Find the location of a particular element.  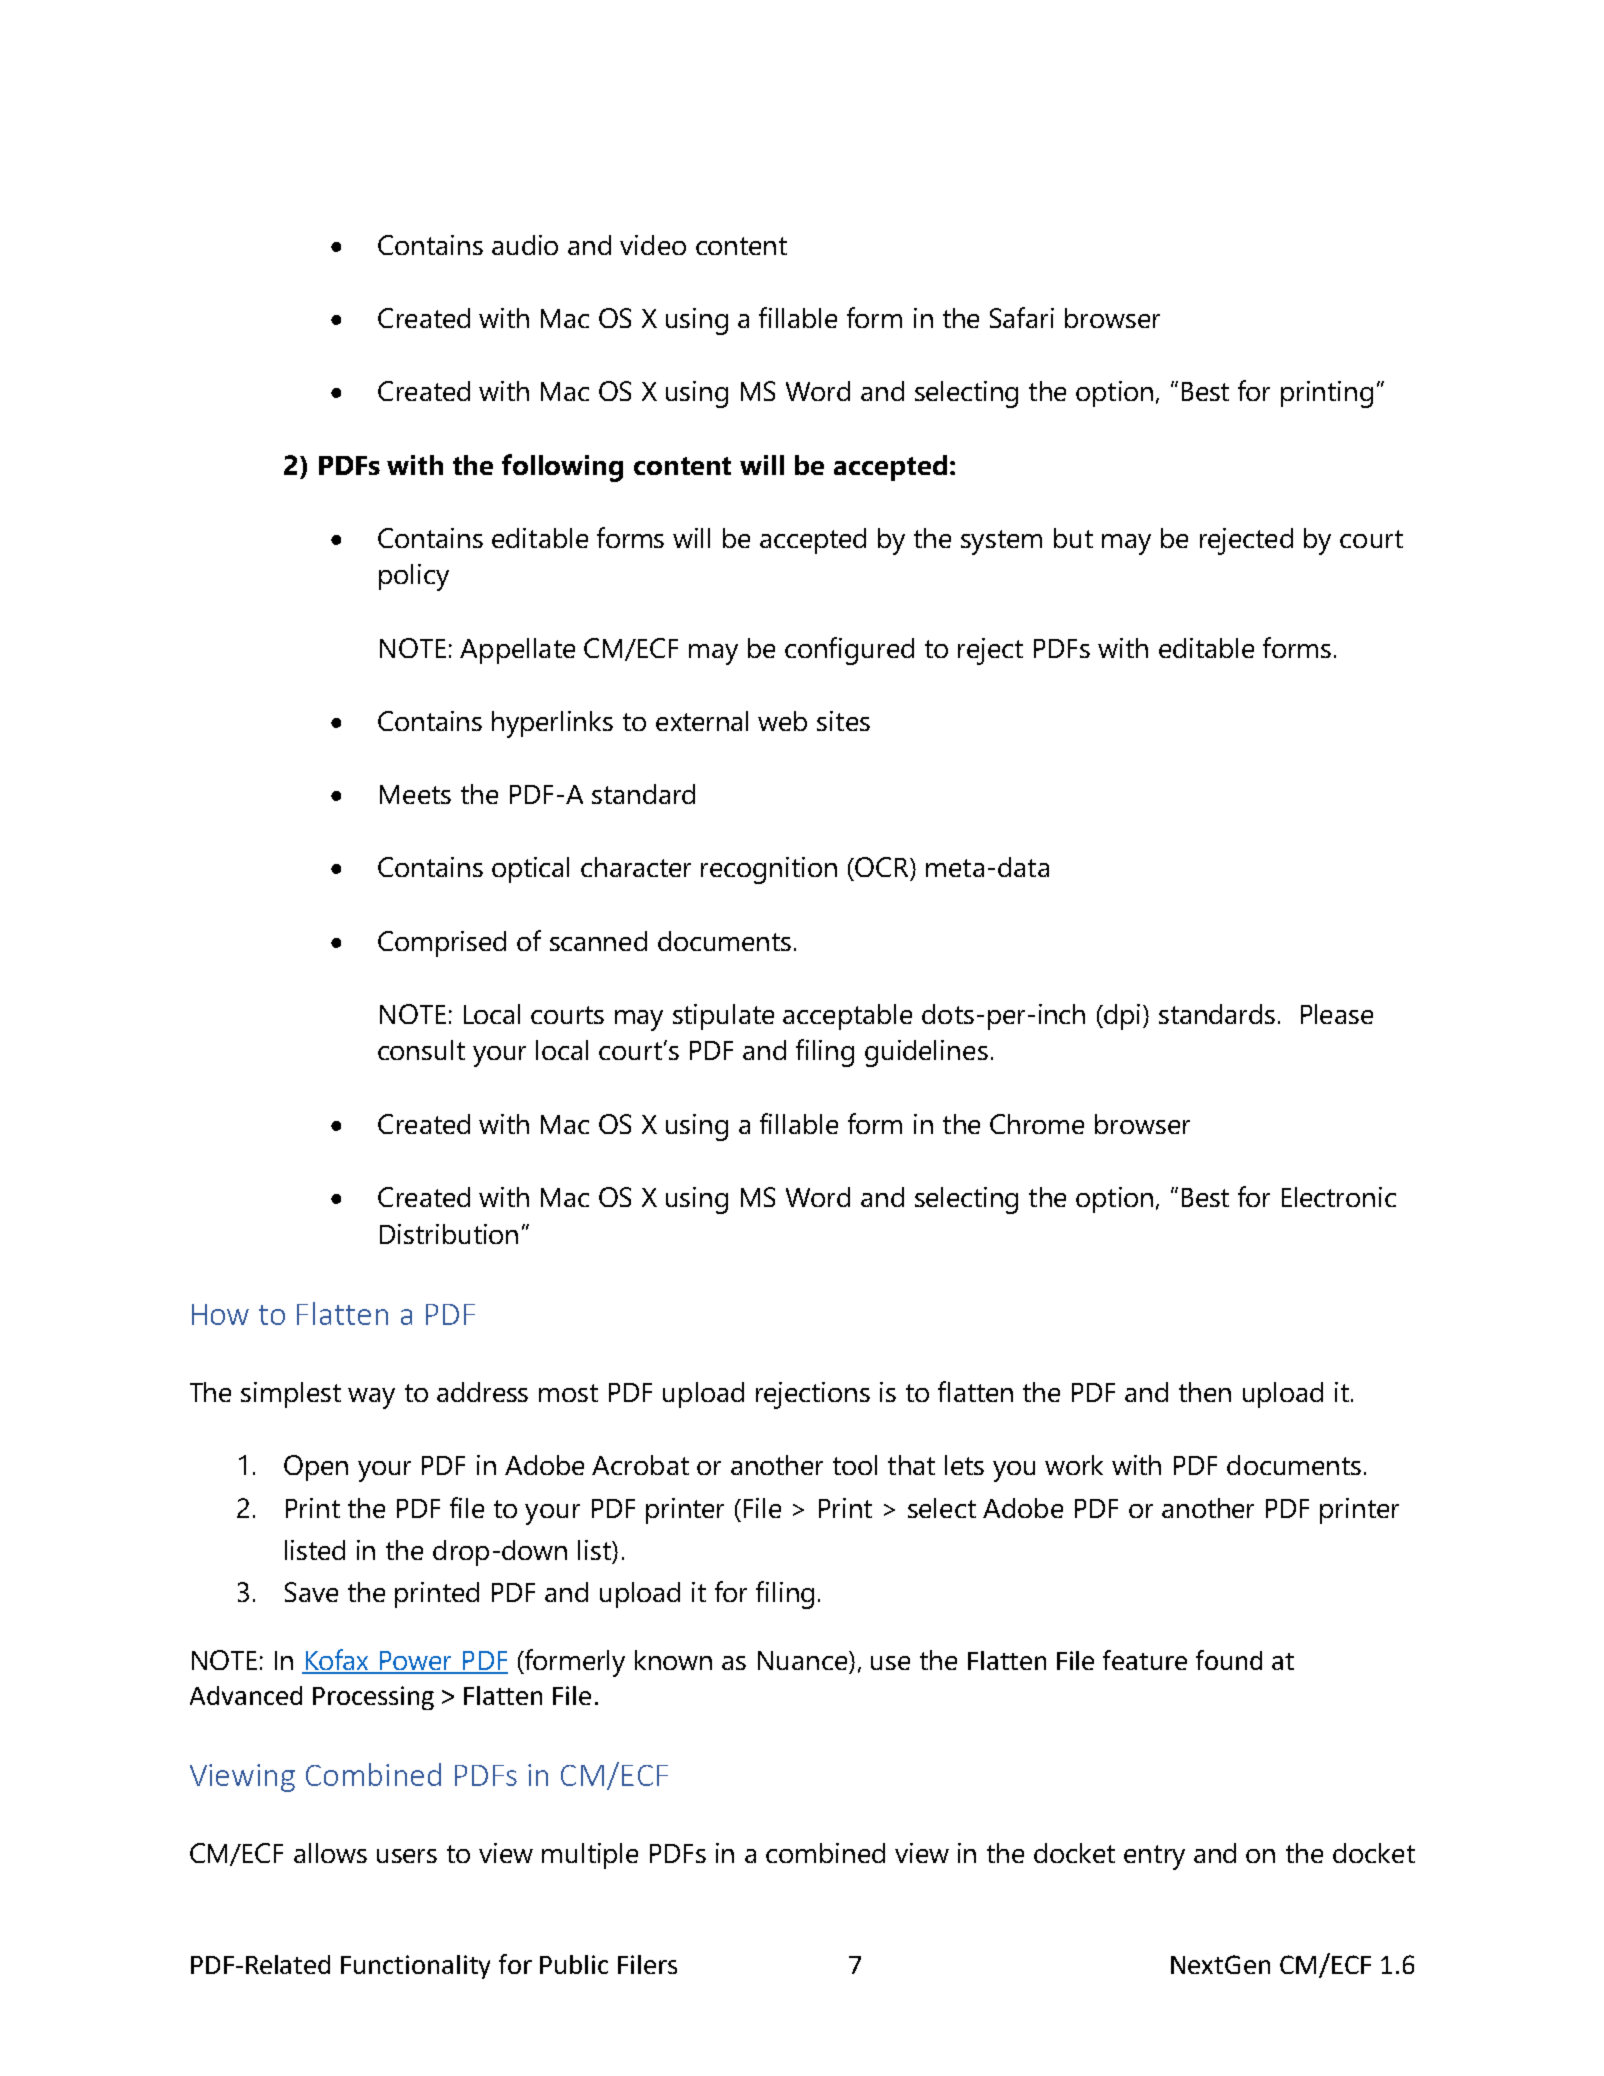

Safari is located at coordinates (1022, 317).
